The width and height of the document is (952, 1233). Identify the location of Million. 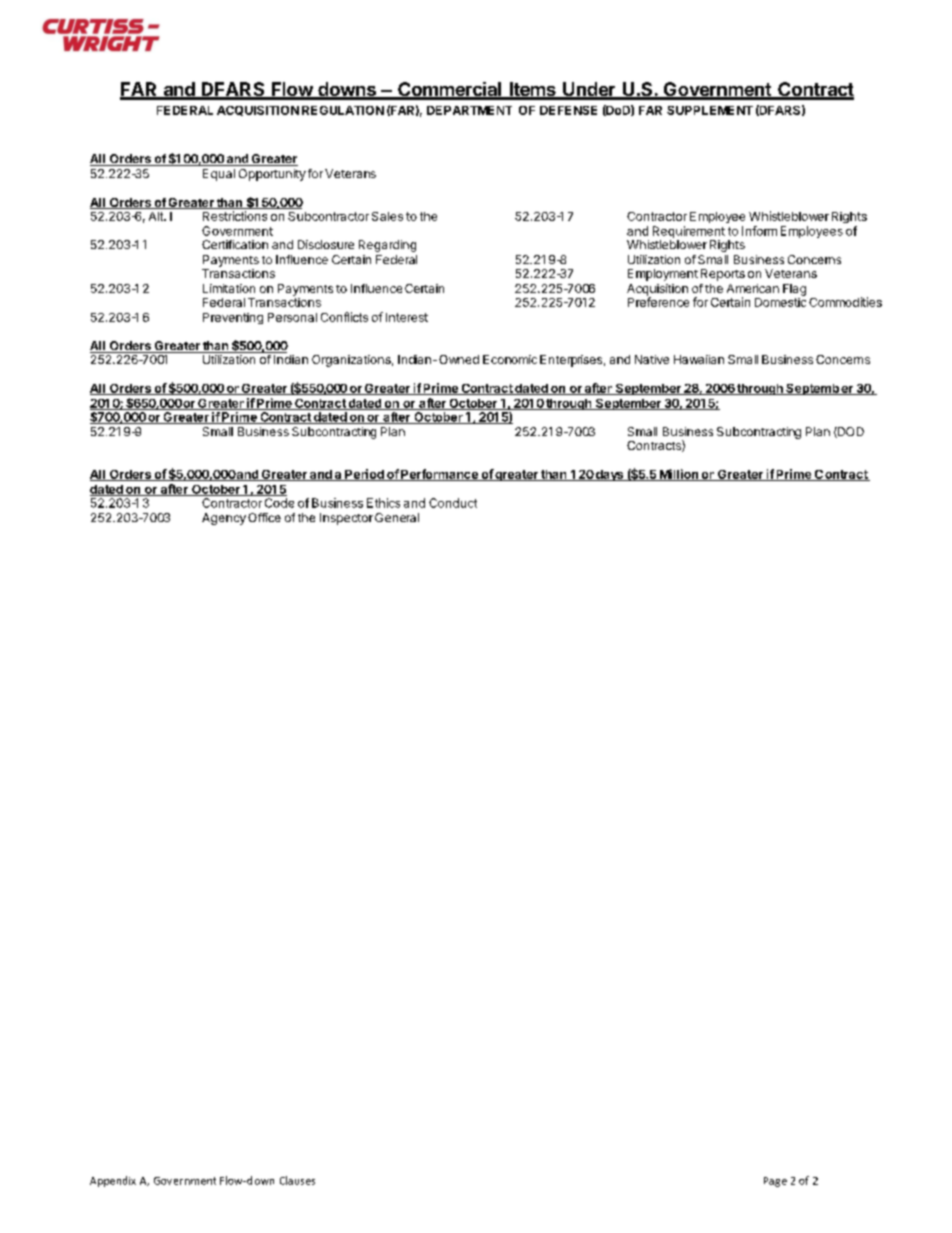
(678, 475).
